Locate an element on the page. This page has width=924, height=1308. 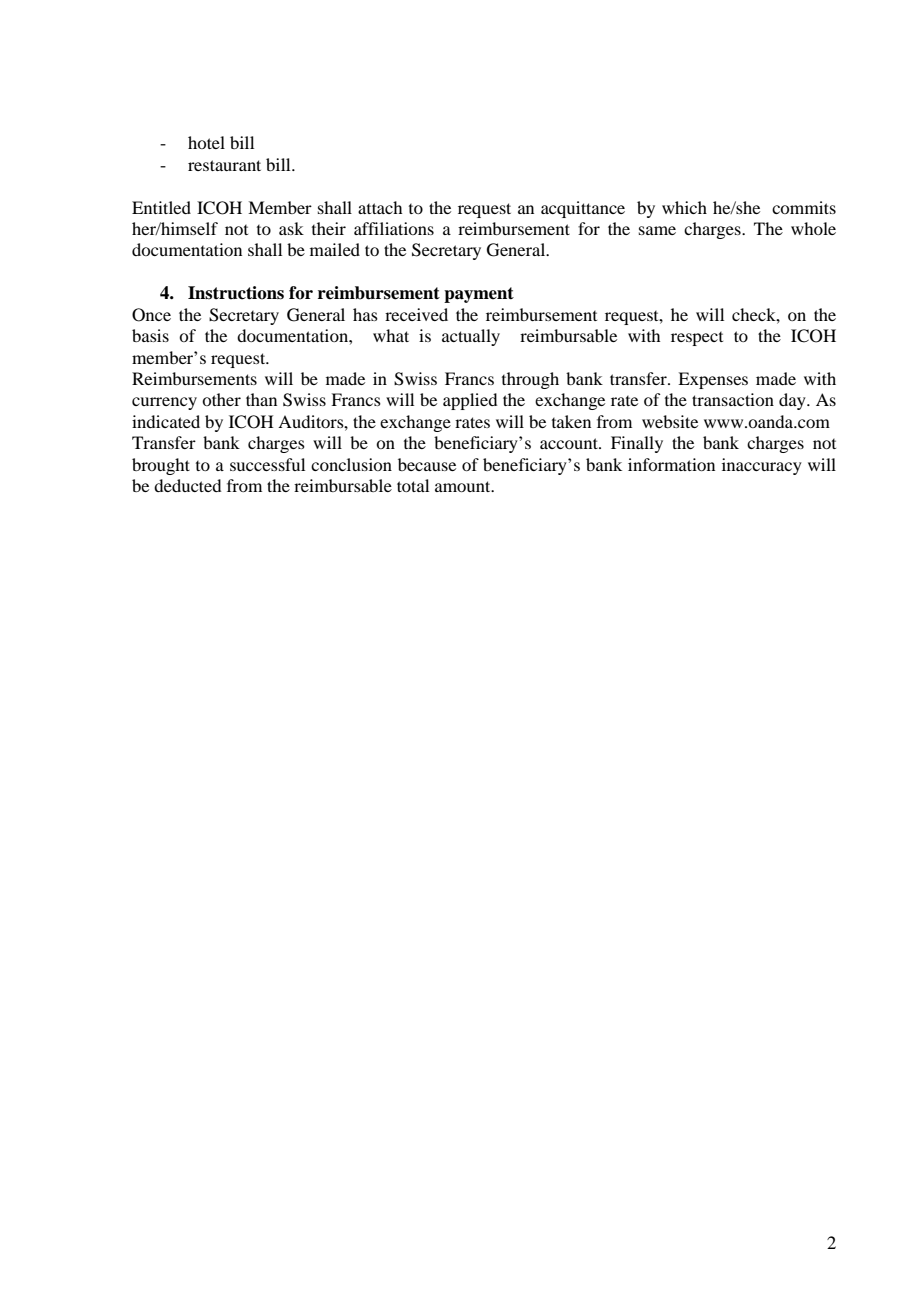
mailed is located at coordinates (335, 249).
